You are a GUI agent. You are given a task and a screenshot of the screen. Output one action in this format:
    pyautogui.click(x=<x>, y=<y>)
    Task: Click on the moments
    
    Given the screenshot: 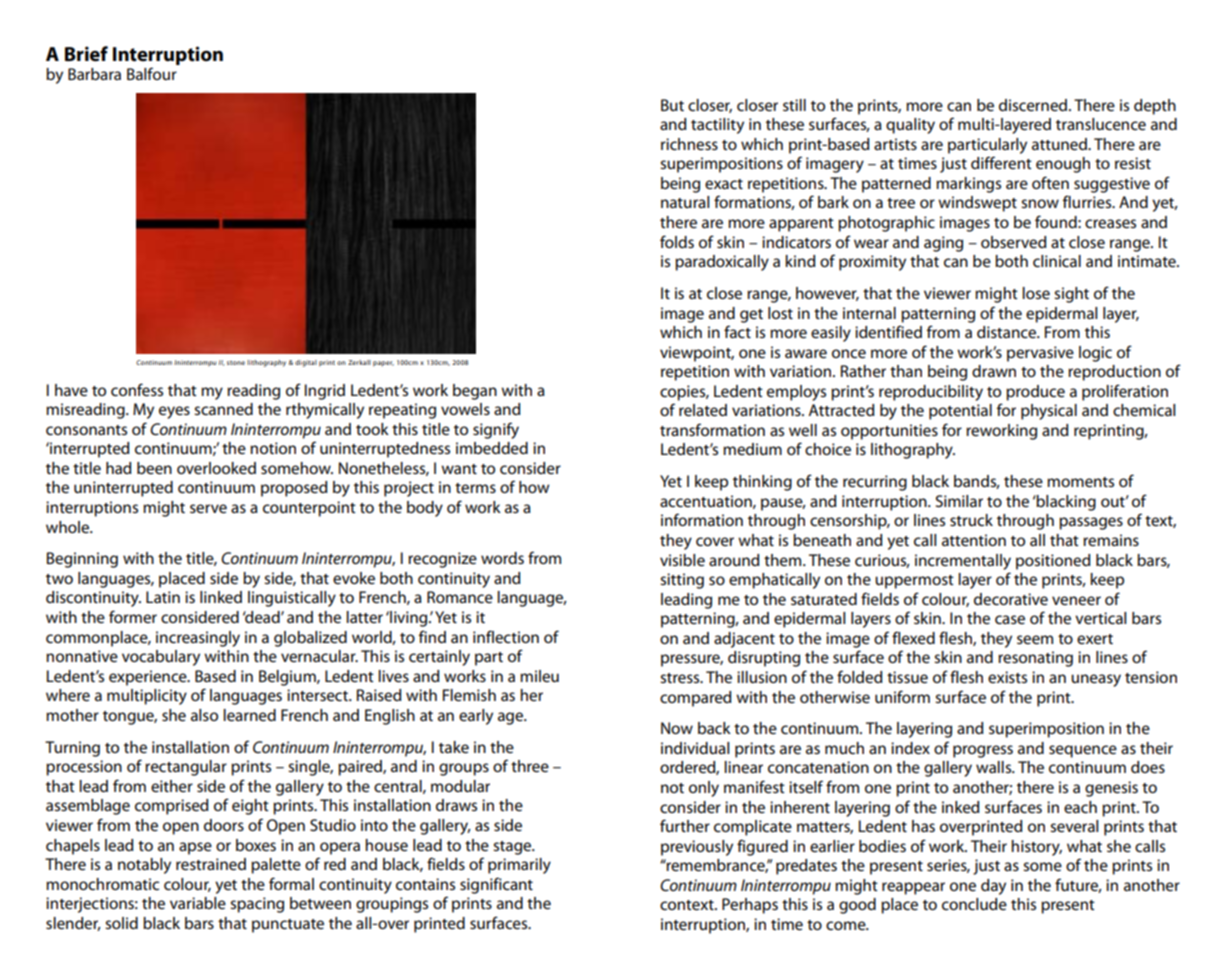 What is the action you would take?
    pyautogui.click(x=1080, y=482)
